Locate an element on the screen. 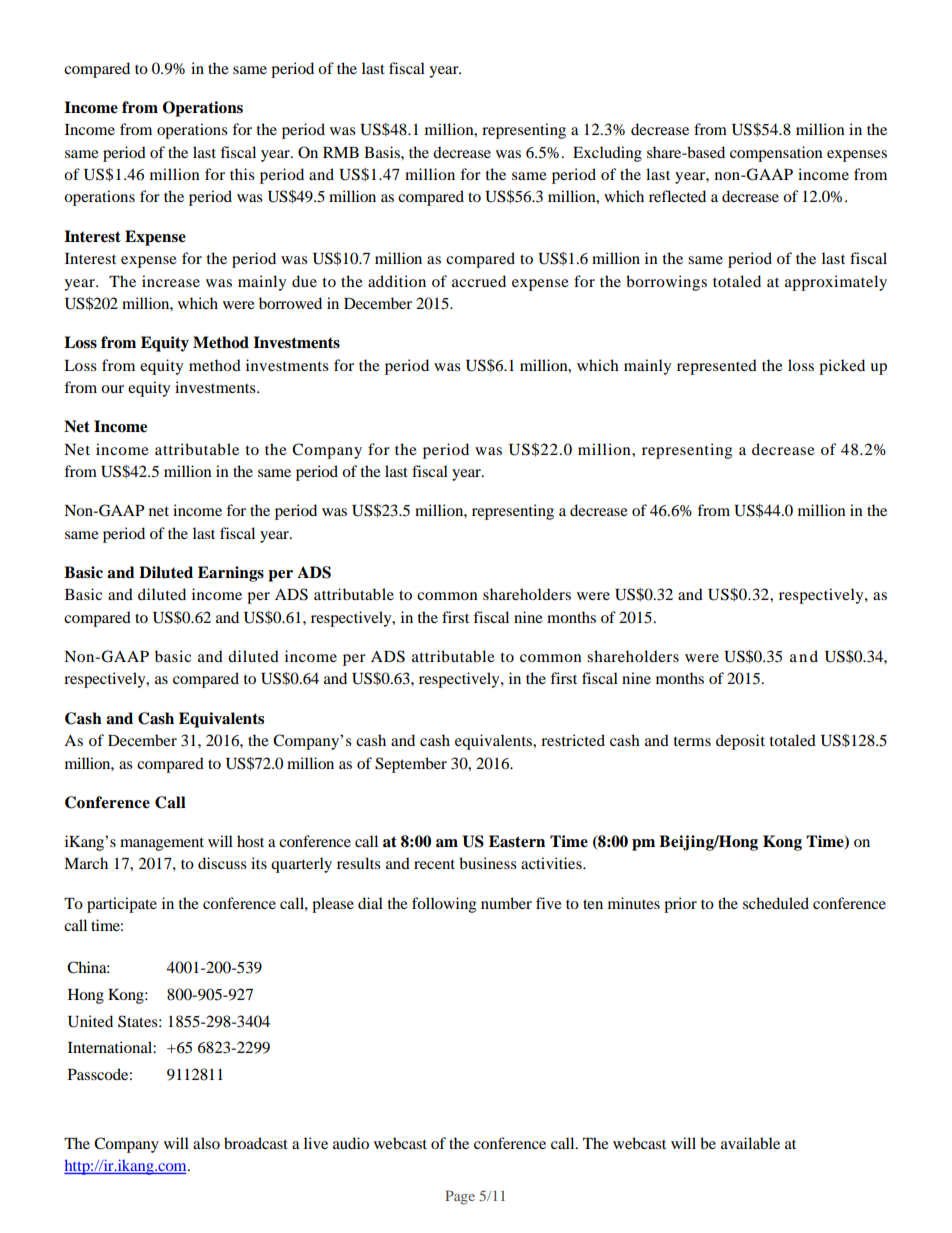 The image size is (952, 1233). this is located at coordinates (242, 174).
